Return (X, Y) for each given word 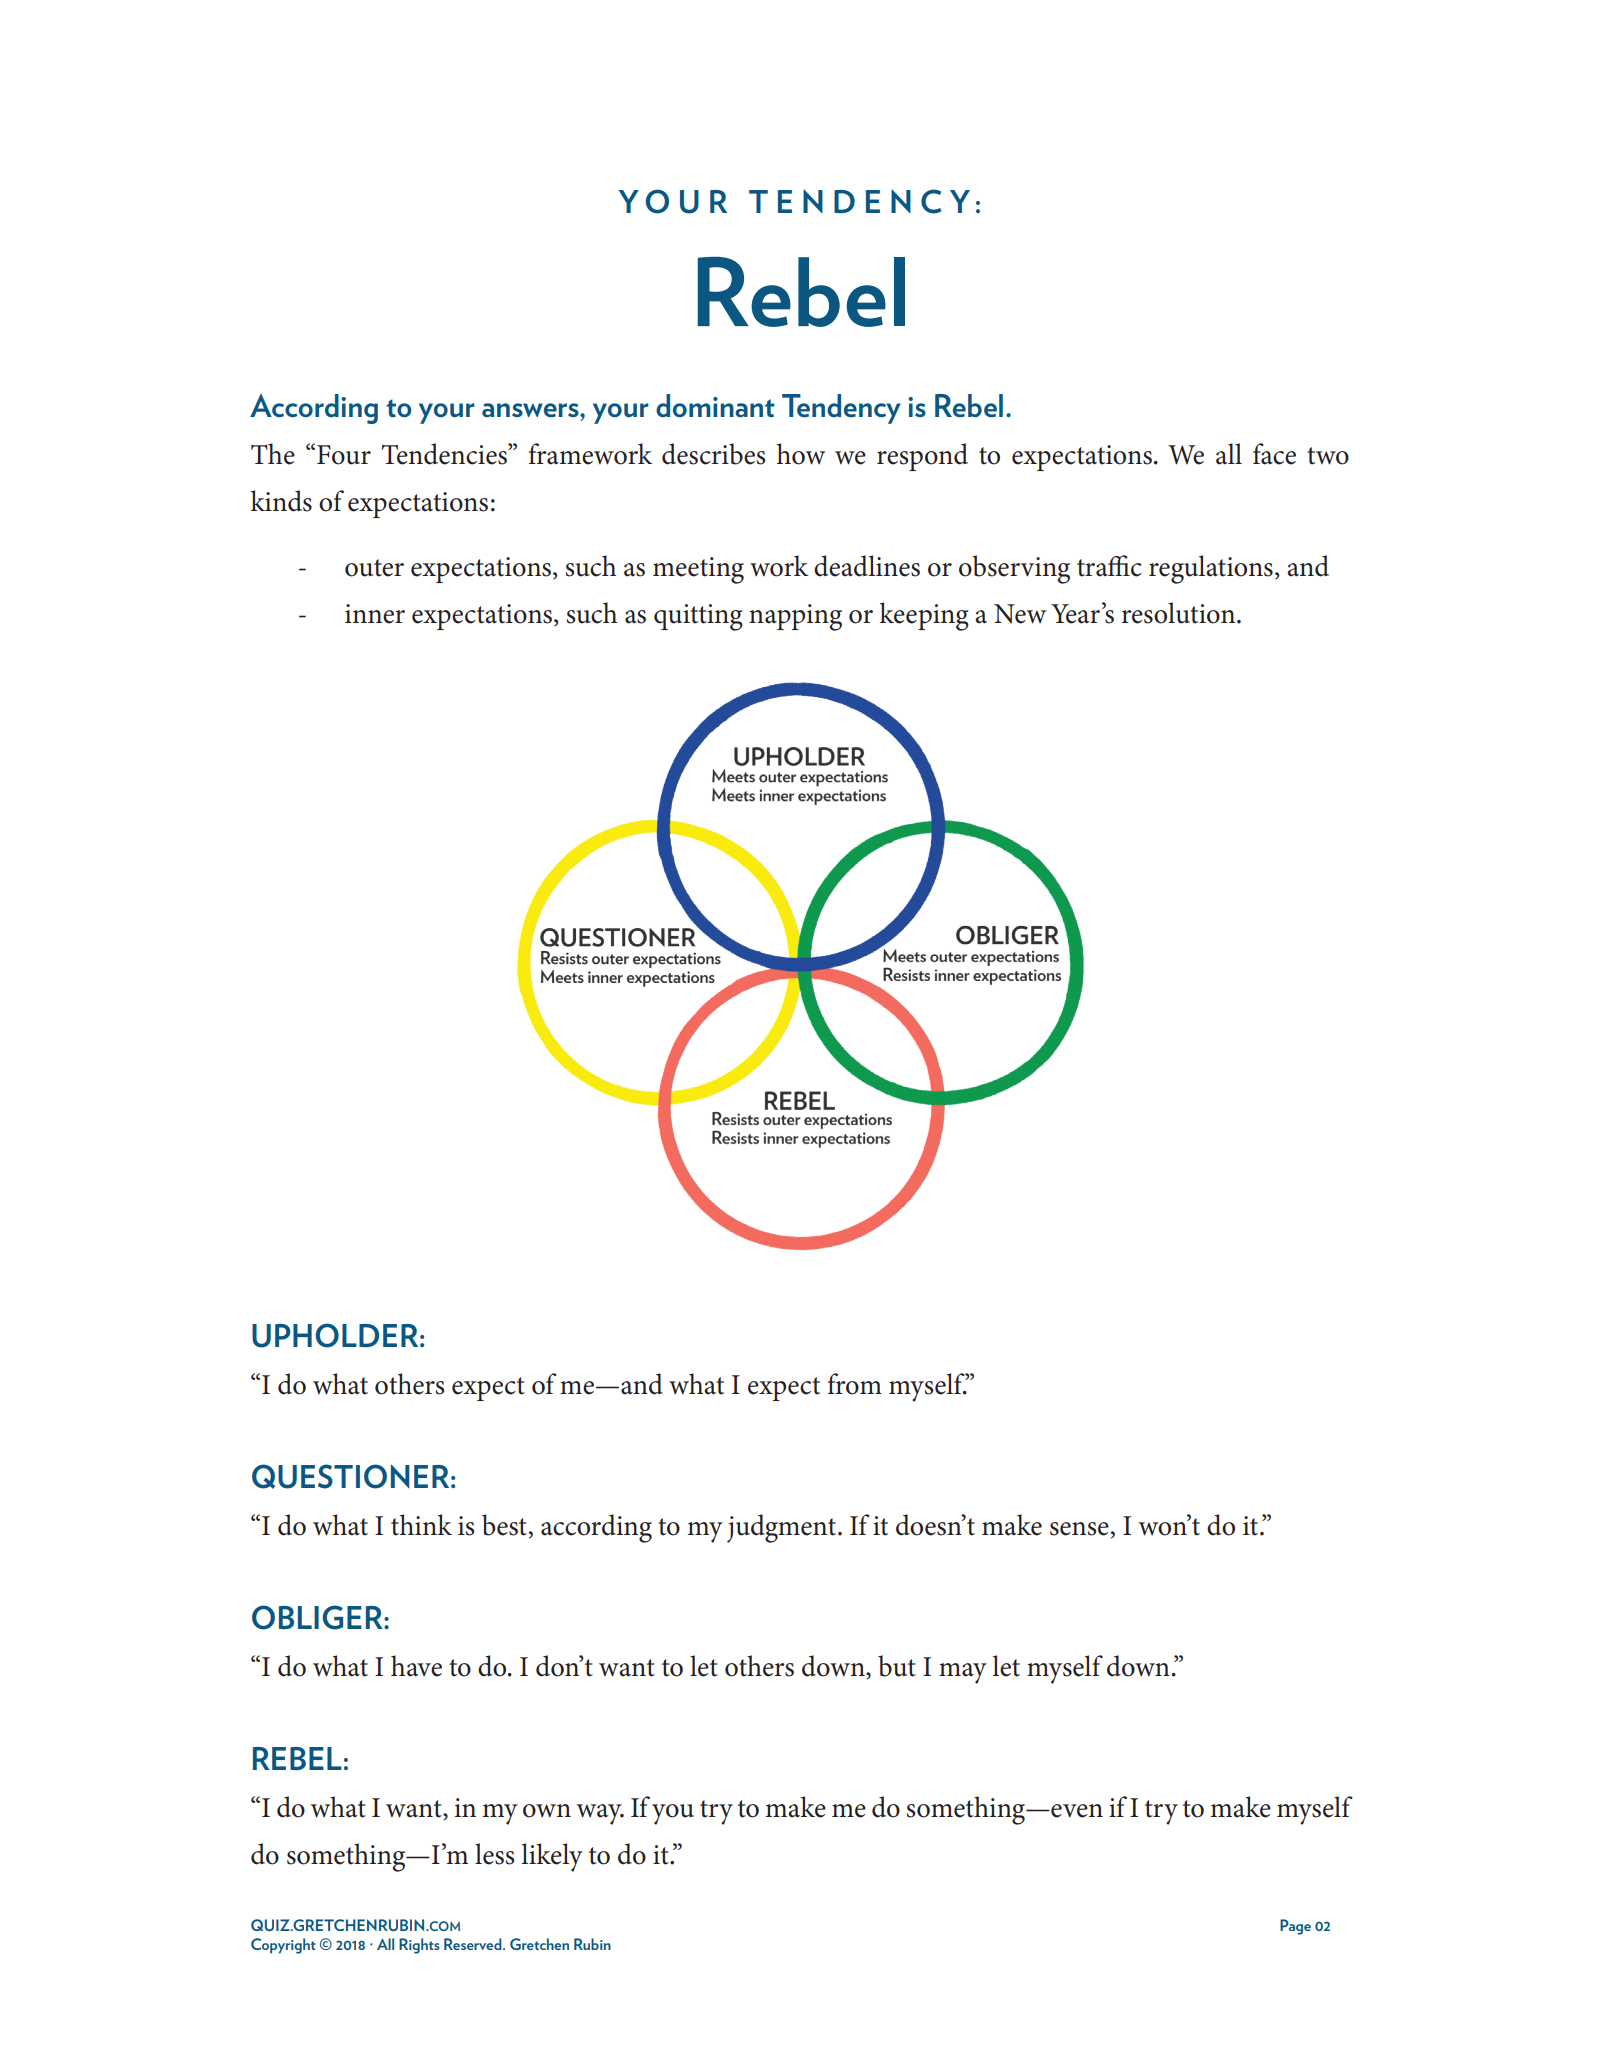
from (855, 1384)
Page (1295, 1927)
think (421, 1525)
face (1274, 454)
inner (375, 614)
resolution (1180, 613)
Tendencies (445, 454)
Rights (419, 1946)
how (801, 454)
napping (795, 617)
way (600, 1814)
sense (1079, 1529)
